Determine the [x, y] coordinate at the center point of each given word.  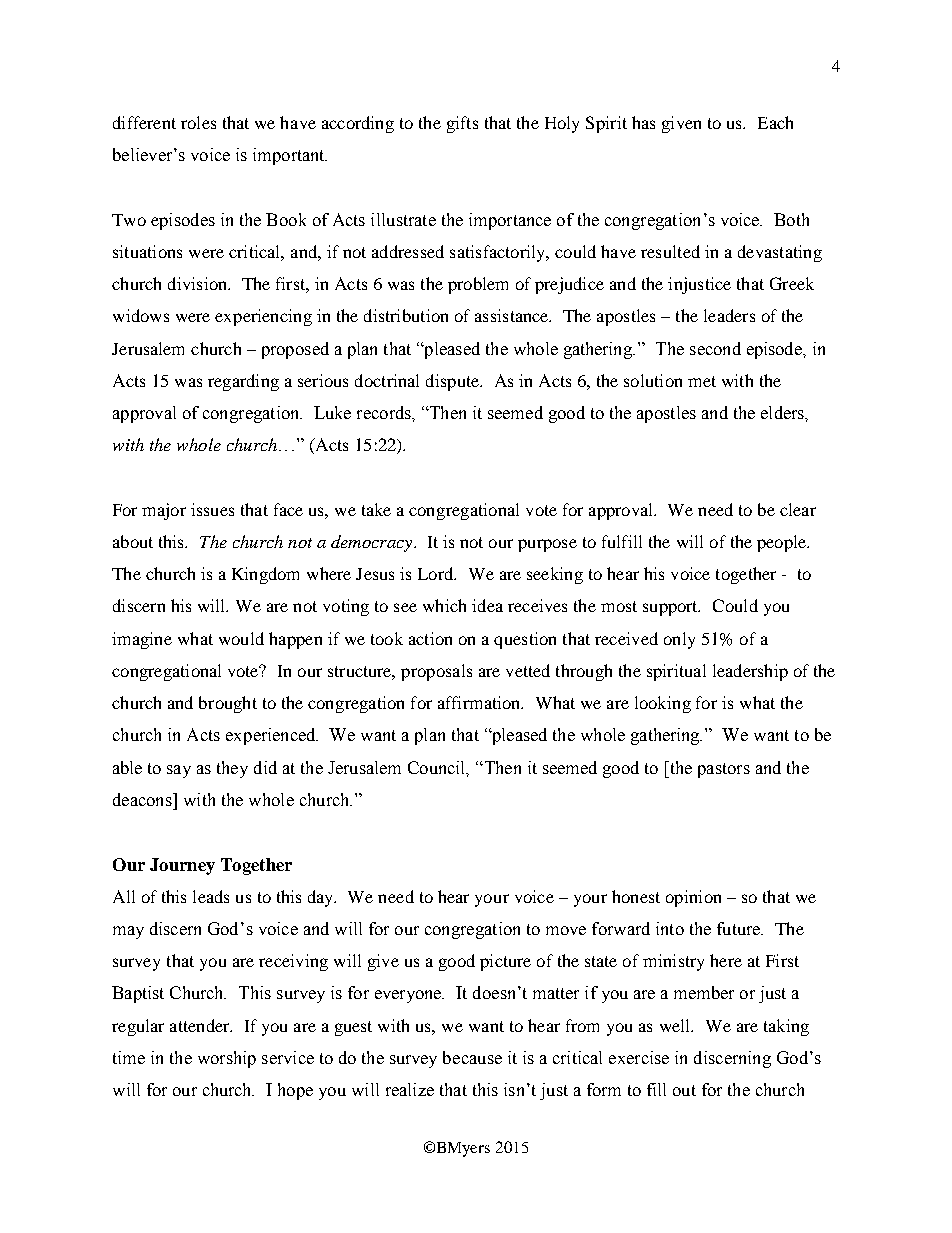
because [472, 1057]
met [702, 381]
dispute [454, 382]
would [241, 638]
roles [198, 122]
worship [227, 1059]
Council [438, 768]
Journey [182, 866]
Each [775, 122]
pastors [724, 770]
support [671, 608]
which [444, 605]
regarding [243, 382]
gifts [462, 124]
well [676, 1025]
